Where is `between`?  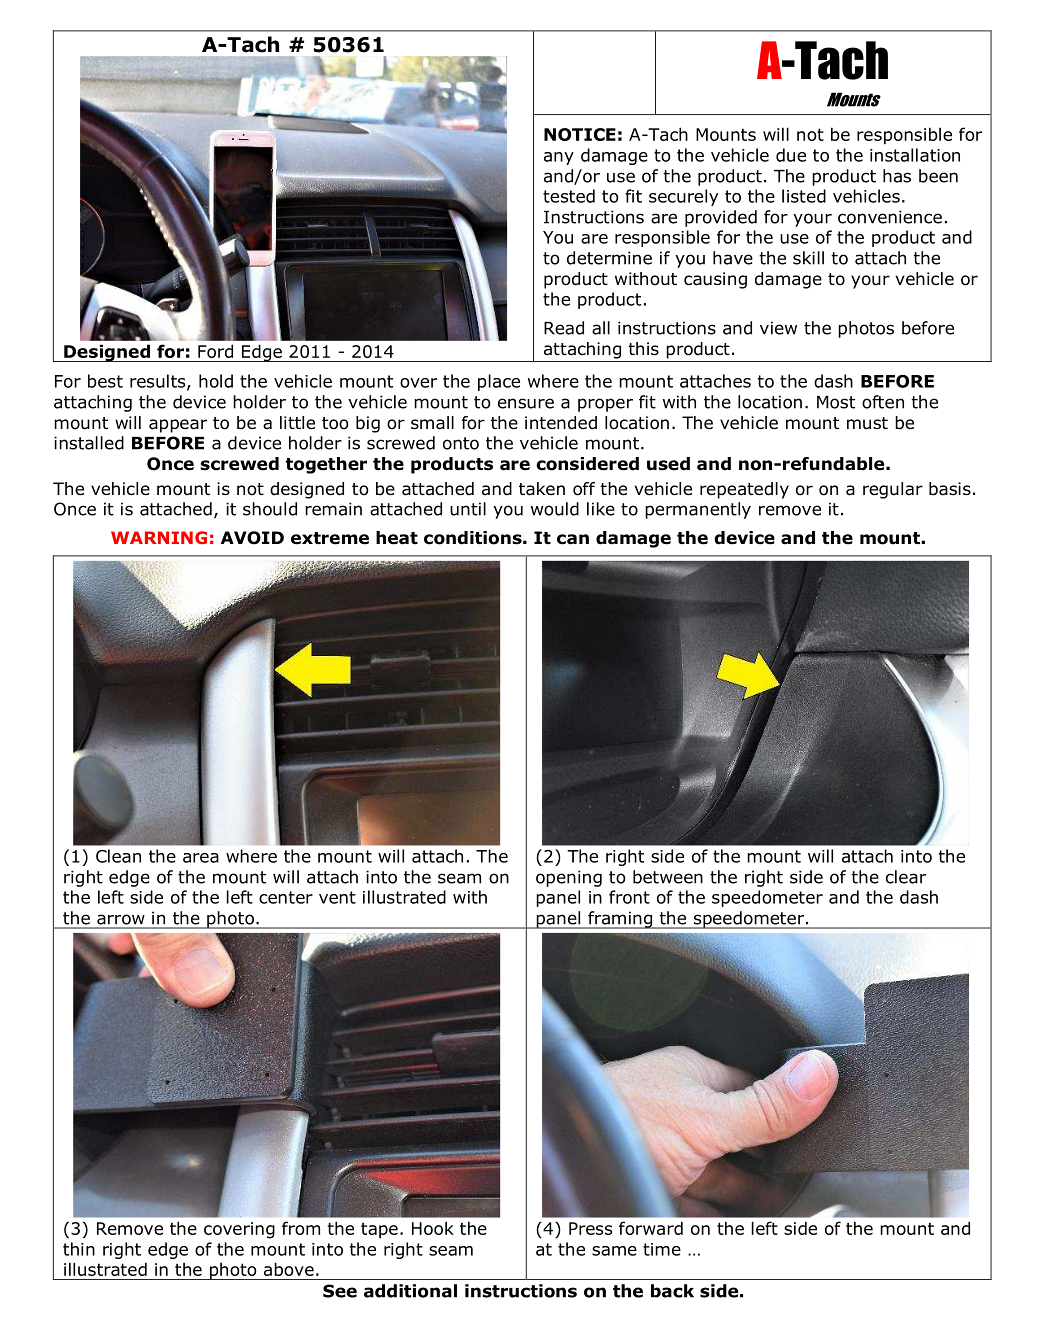
between is located at coordinates (668, 877).
